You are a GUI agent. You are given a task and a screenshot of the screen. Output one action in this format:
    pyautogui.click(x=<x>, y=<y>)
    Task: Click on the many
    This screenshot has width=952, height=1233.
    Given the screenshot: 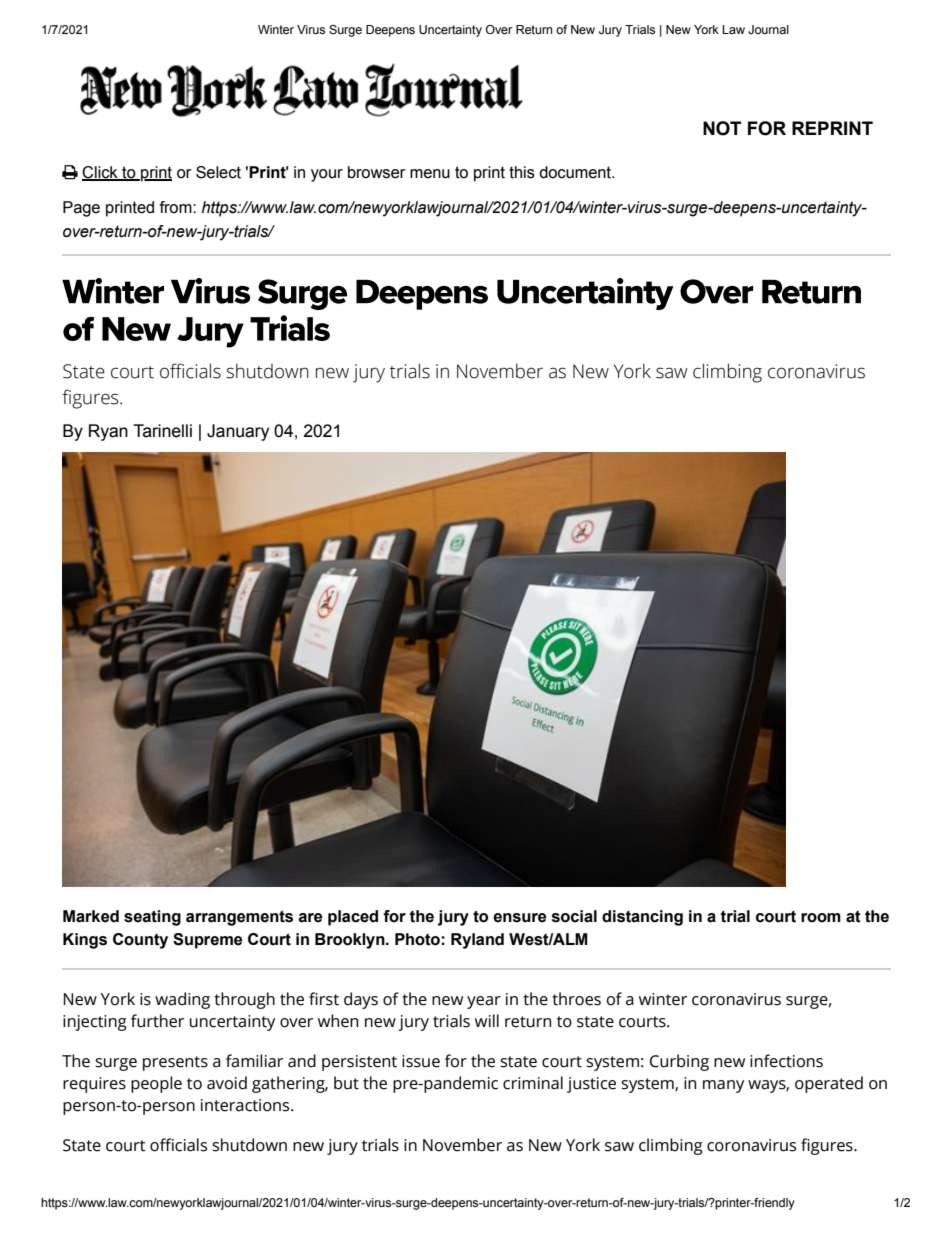 What is the action you would take?
    pyautogui.click(x=723, y=1086)
